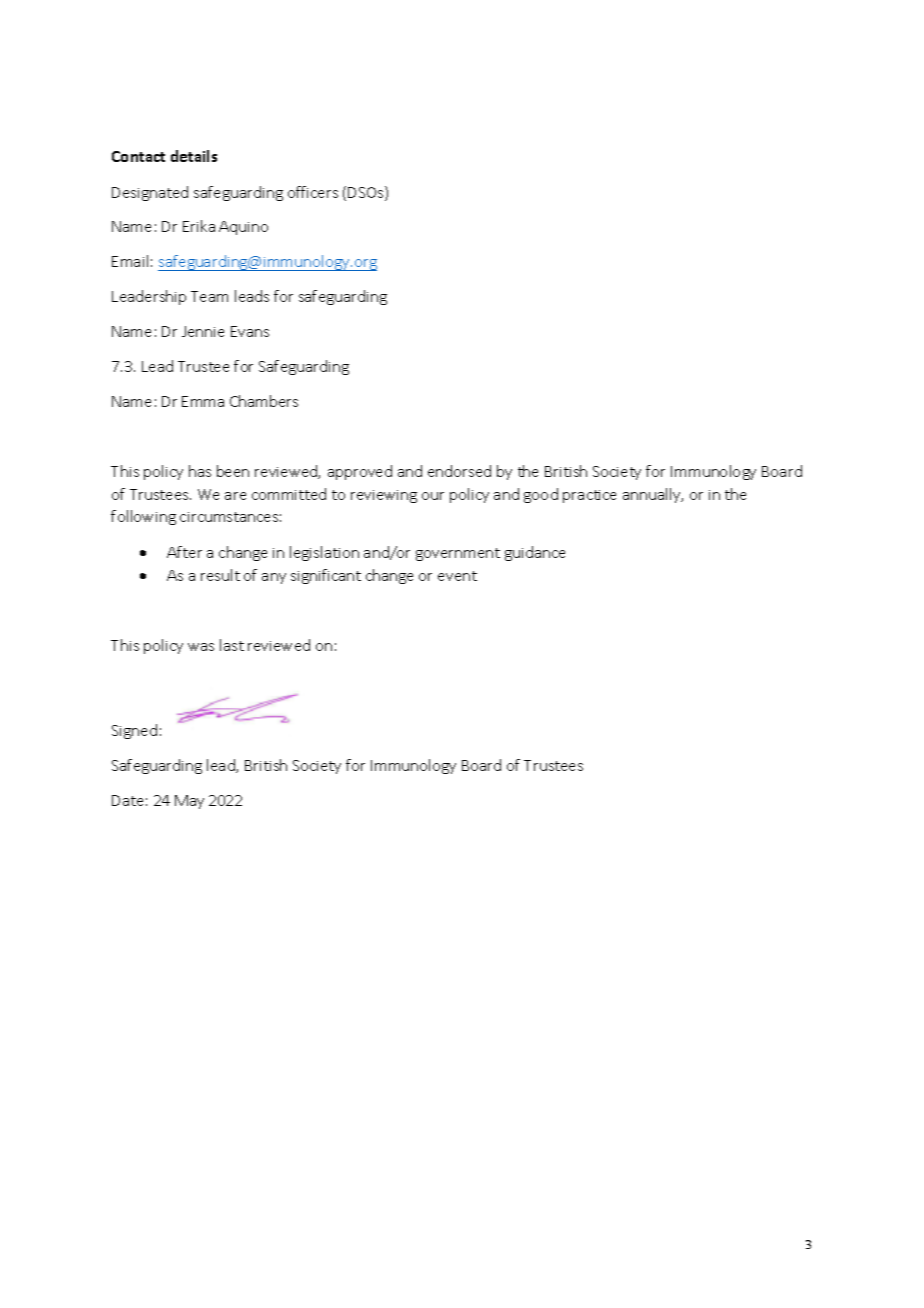  What do you see at coordinates (326, 576) in the screenshot?
I see `significant` at bounding box center [326, 576].
